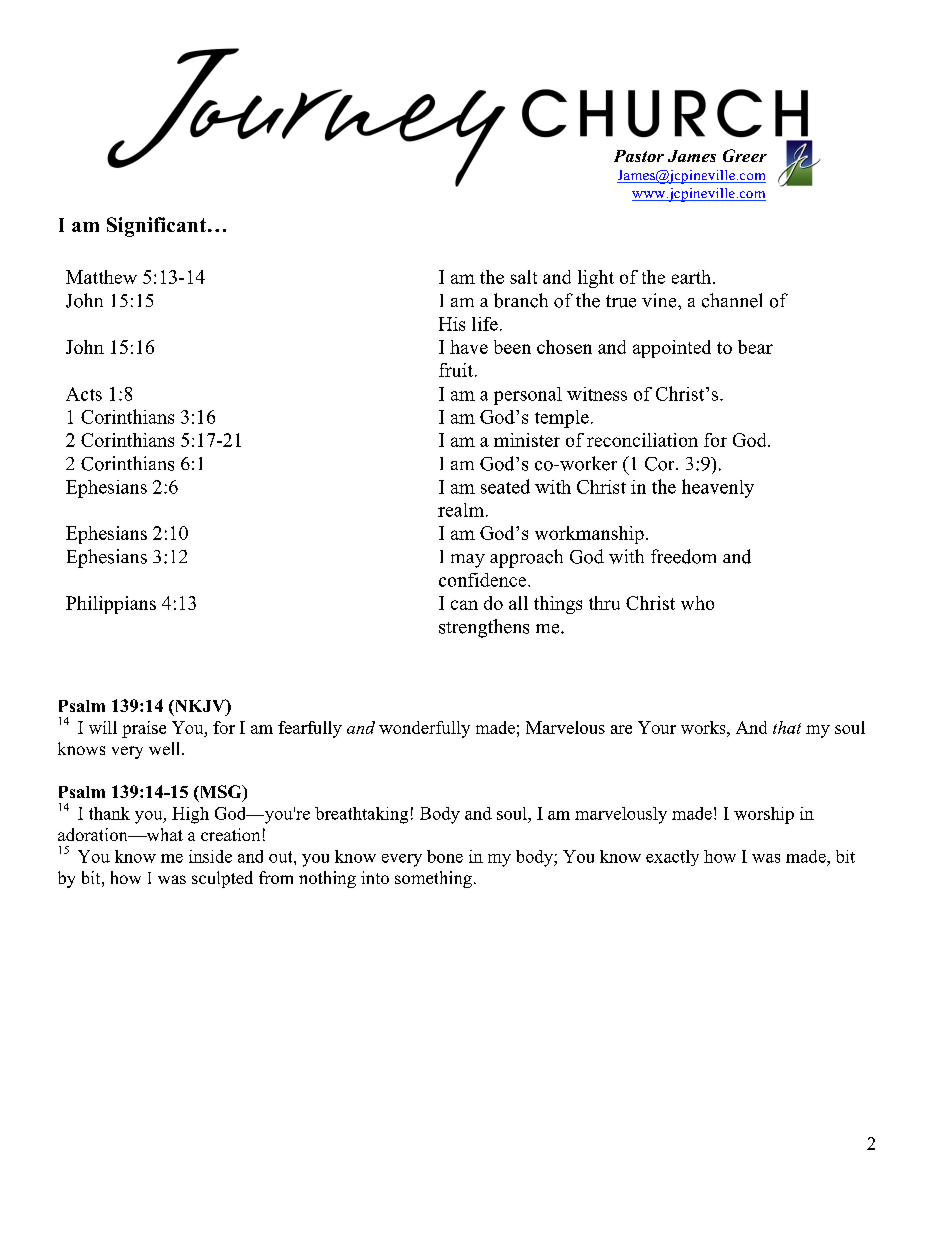 The height and width of the screenshot is (1233, 952). I want to click on Philippians, so click(111, 605).
